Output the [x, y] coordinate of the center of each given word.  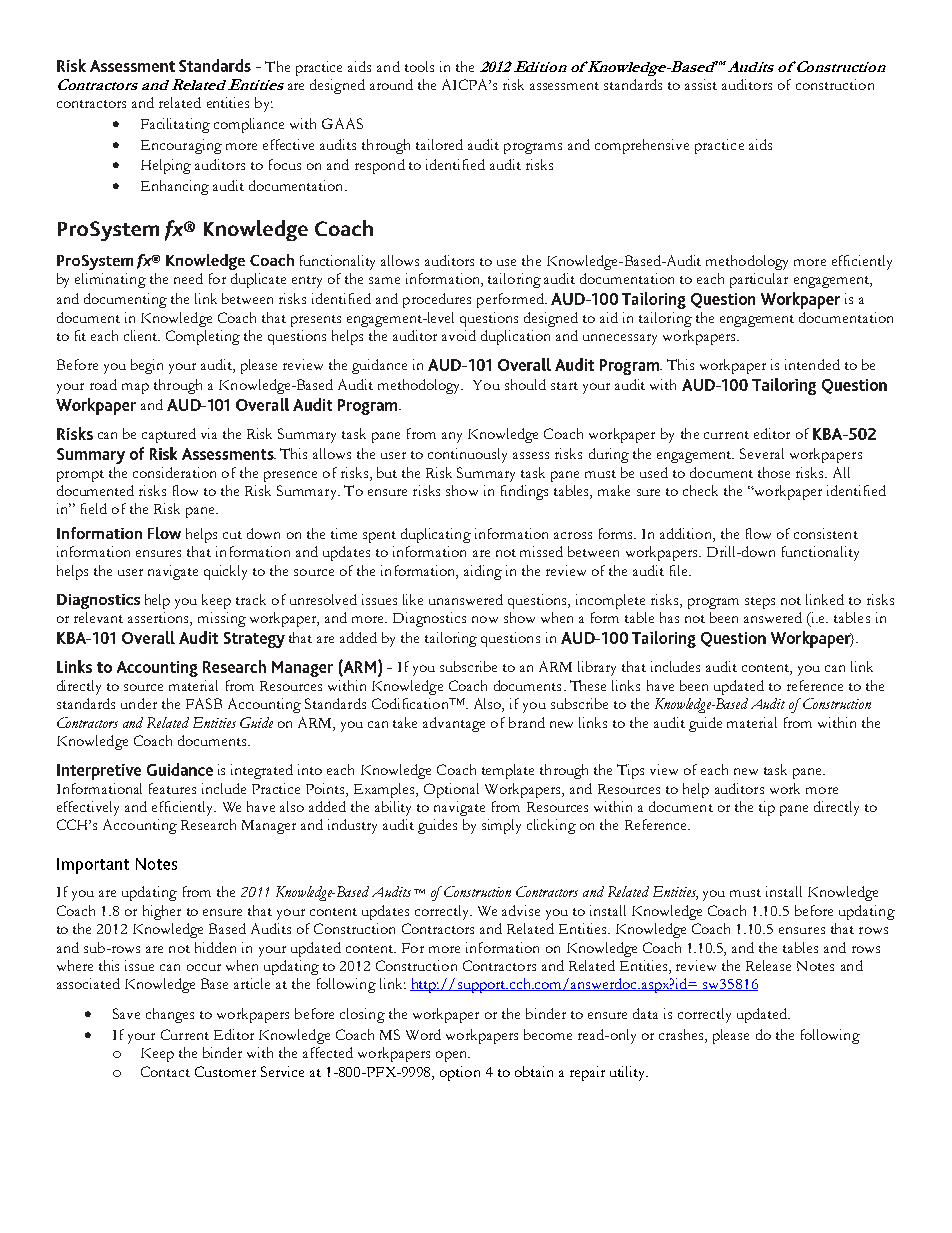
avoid [459, 335]
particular [759, 280]
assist [701, 84]
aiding [483, 572]
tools [419, 66]
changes [170, 1015]
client [142, 335]
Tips [630, 771]
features [172, 788]
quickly [225, 572]
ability [393, 808]
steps [760, 603]
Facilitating [175, 125]
